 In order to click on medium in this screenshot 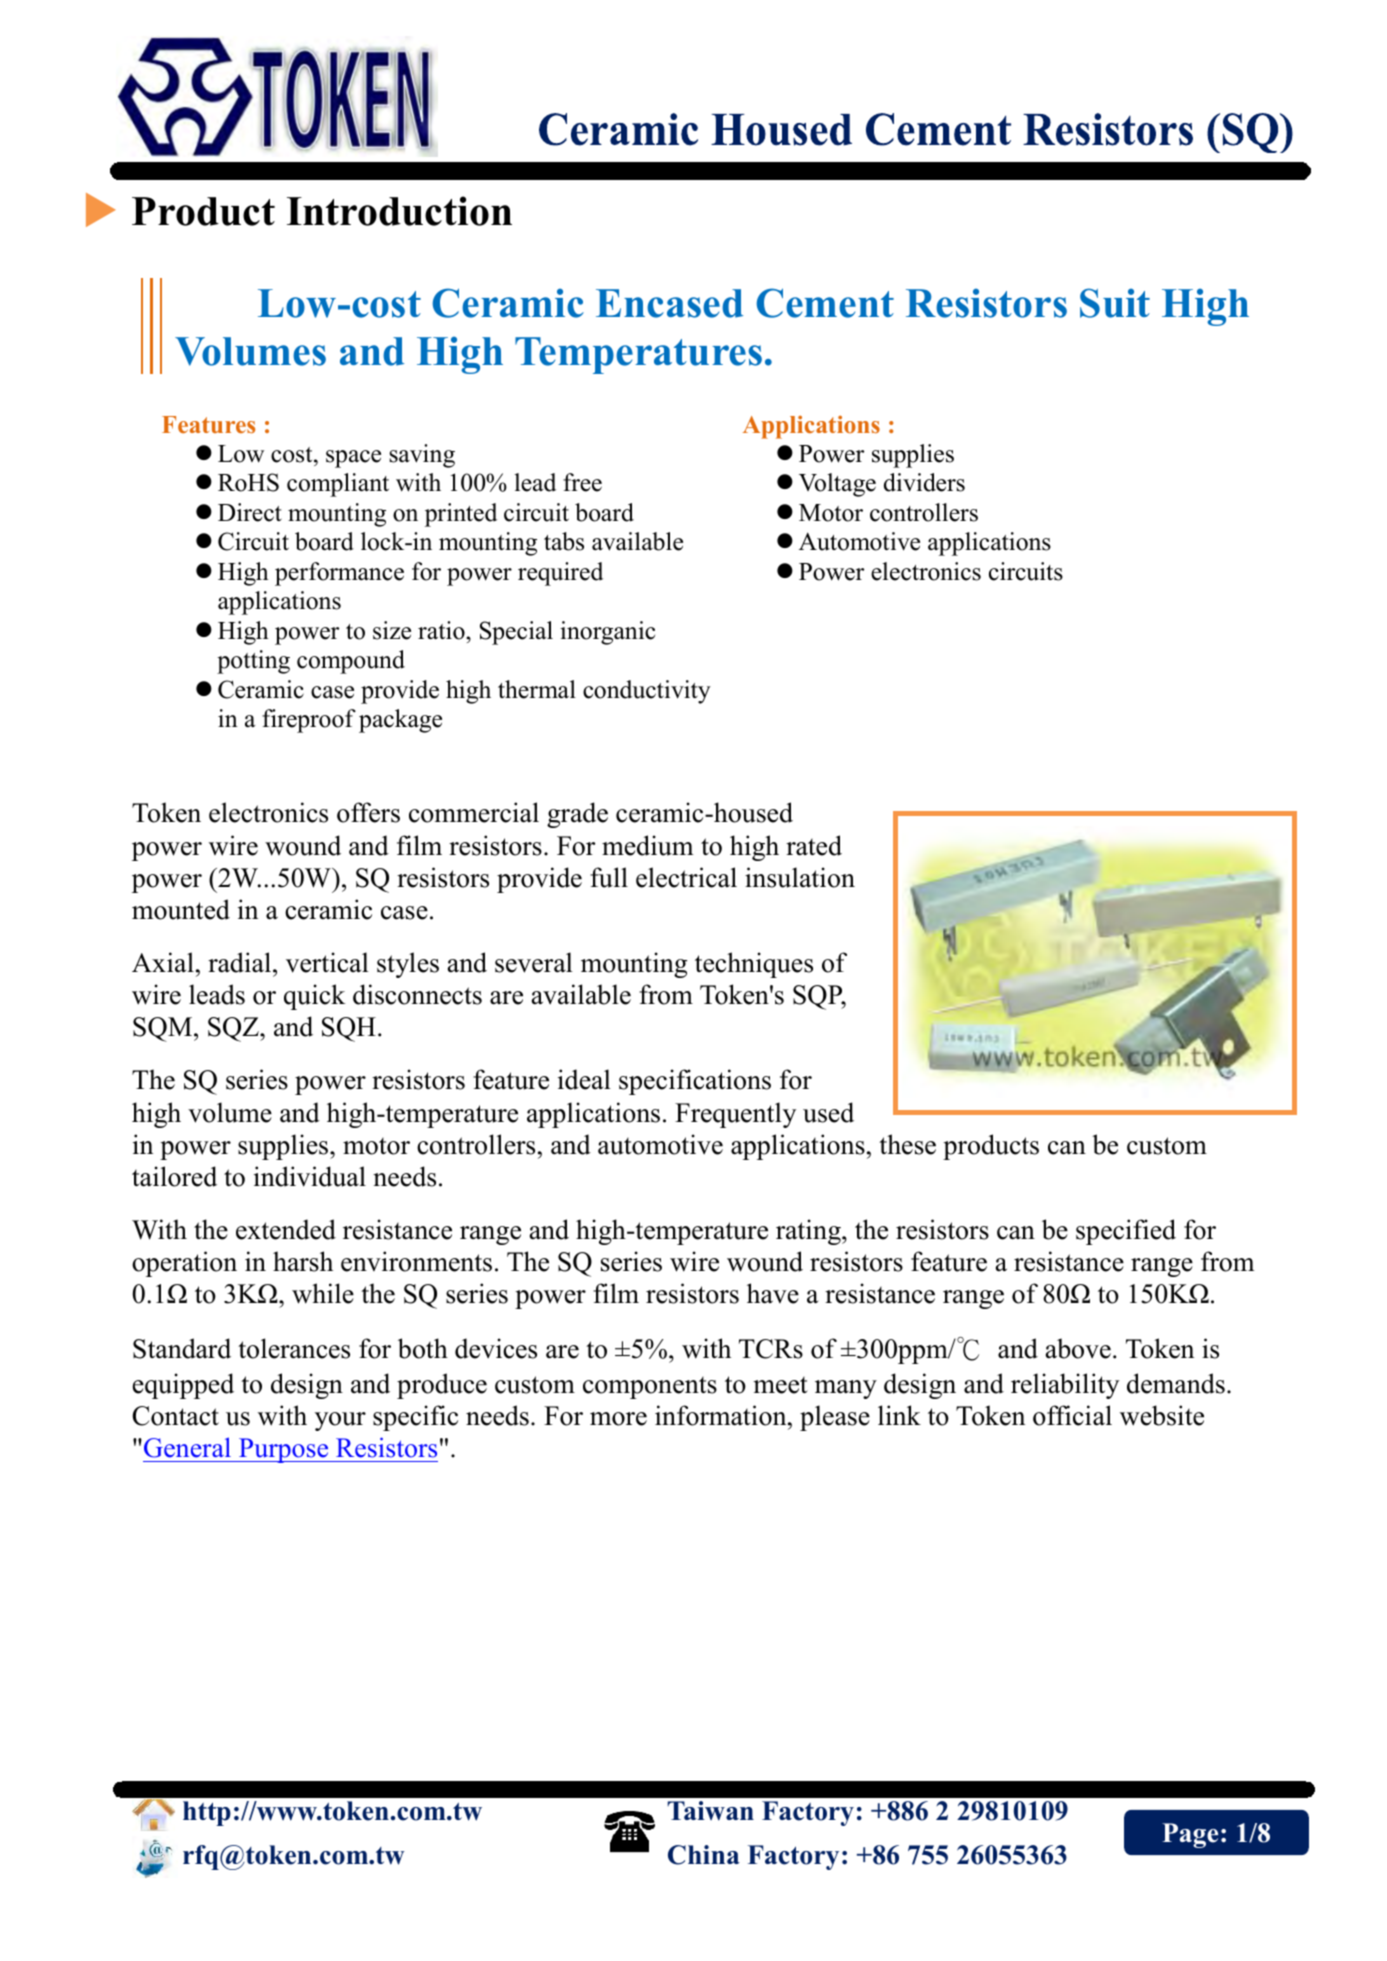, I will do `click(648, 845)`.
